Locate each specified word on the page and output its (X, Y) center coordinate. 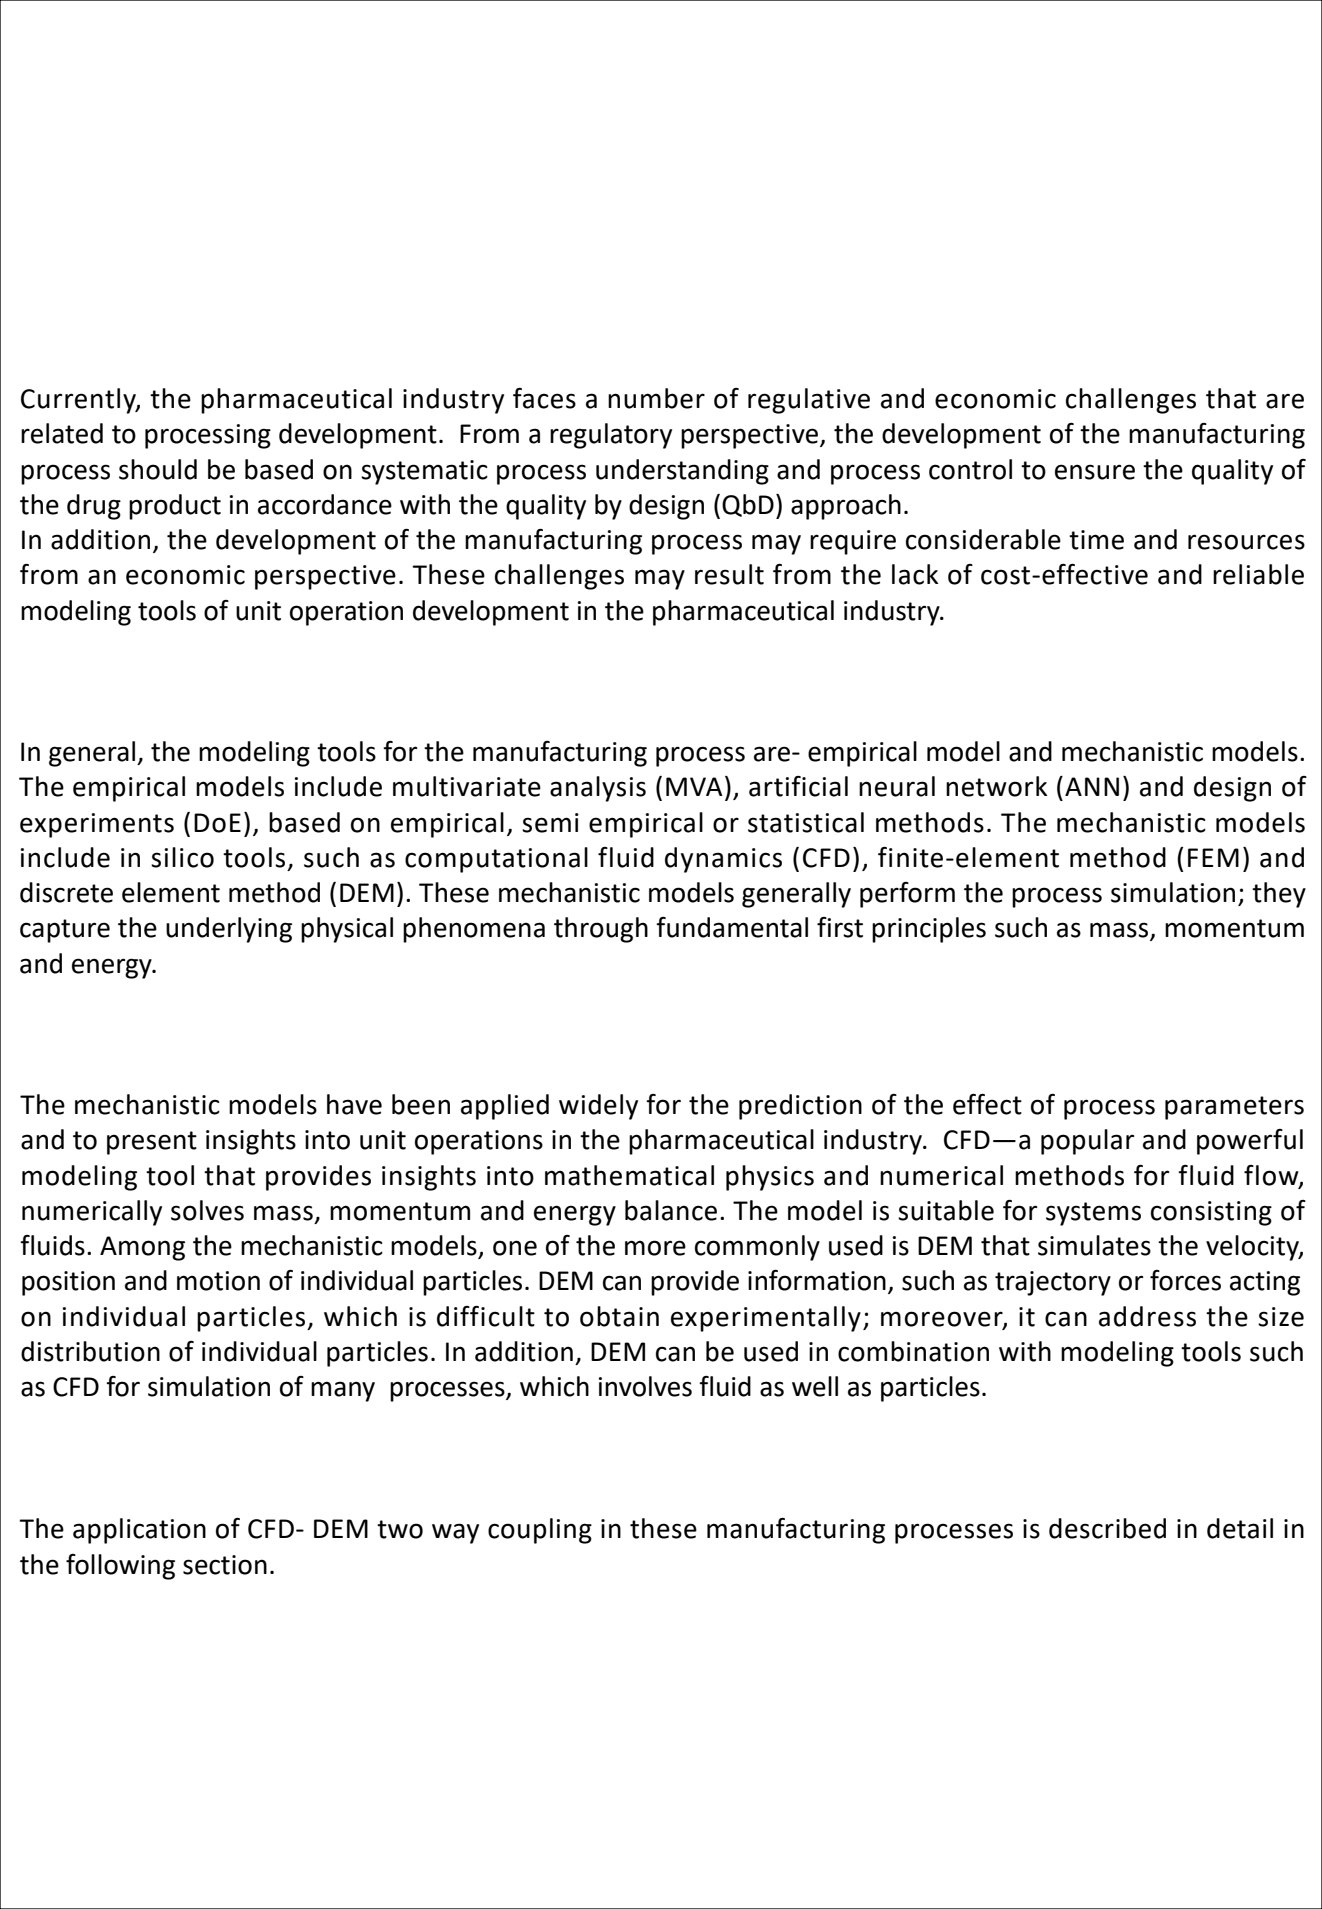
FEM (1213, 857)
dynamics (723, 860)
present (152, 1143)
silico (182, 857)
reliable (1258, 574)
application (139, 1531)
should (158, 469)
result (729, 574)
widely (598, 1107)
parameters (1234, 1108)
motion (218, 1281)
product (175, 507)
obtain (619, 1316)
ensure (1095, 472)
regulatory (611, 436)
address (1147, 1316)
